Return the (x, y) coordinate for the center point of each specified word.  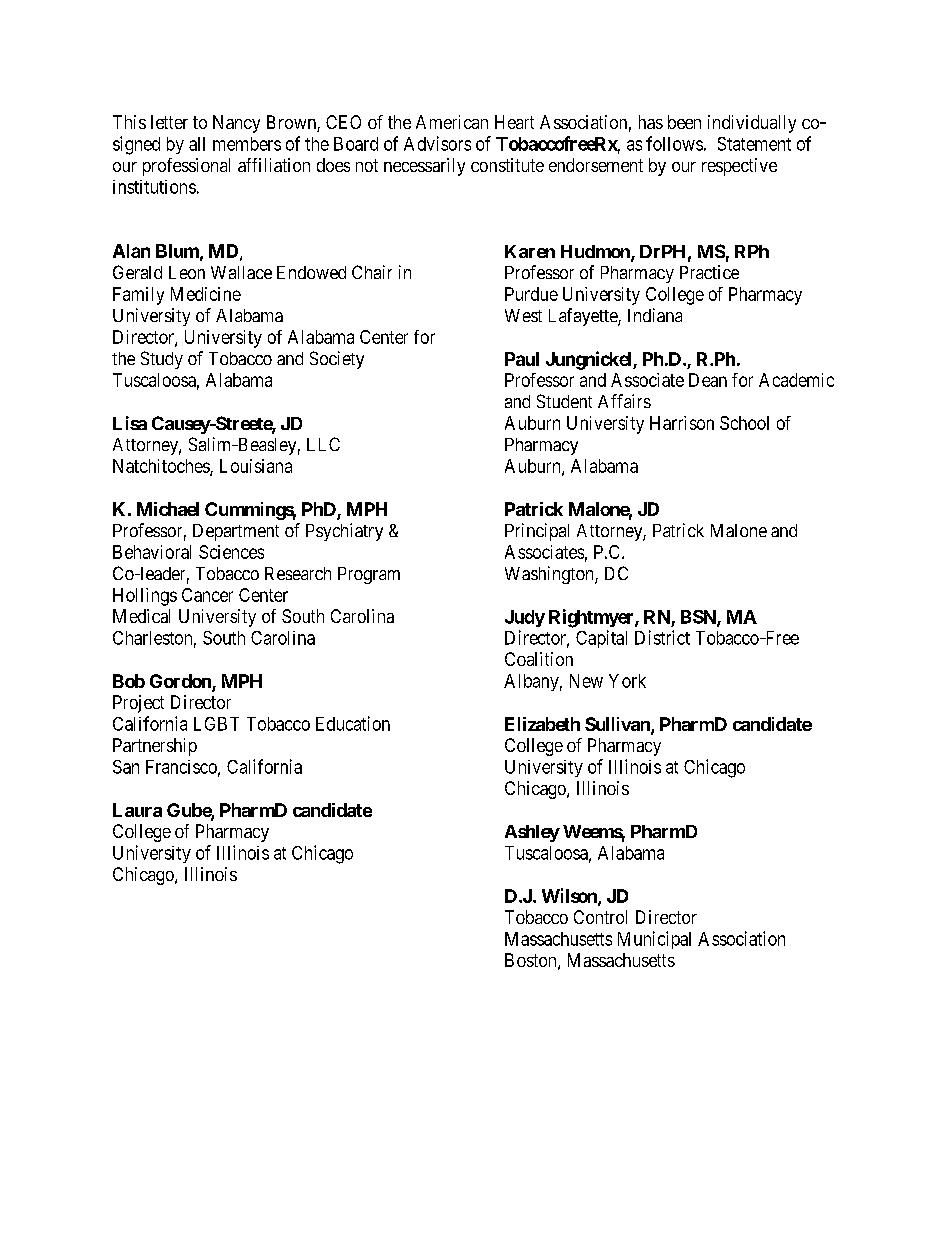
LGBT (216, 724)
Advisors (437, 143)
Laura (137, 810)
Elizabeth (542, 724)
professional (186, 167)
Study (162, 360)
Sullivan (618, 725)
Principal (537, 532)
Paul (522, 359)
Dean (708, 380)
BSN (699, 618)
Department (236, 532)
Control (600, 917)
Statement (754, 144)
